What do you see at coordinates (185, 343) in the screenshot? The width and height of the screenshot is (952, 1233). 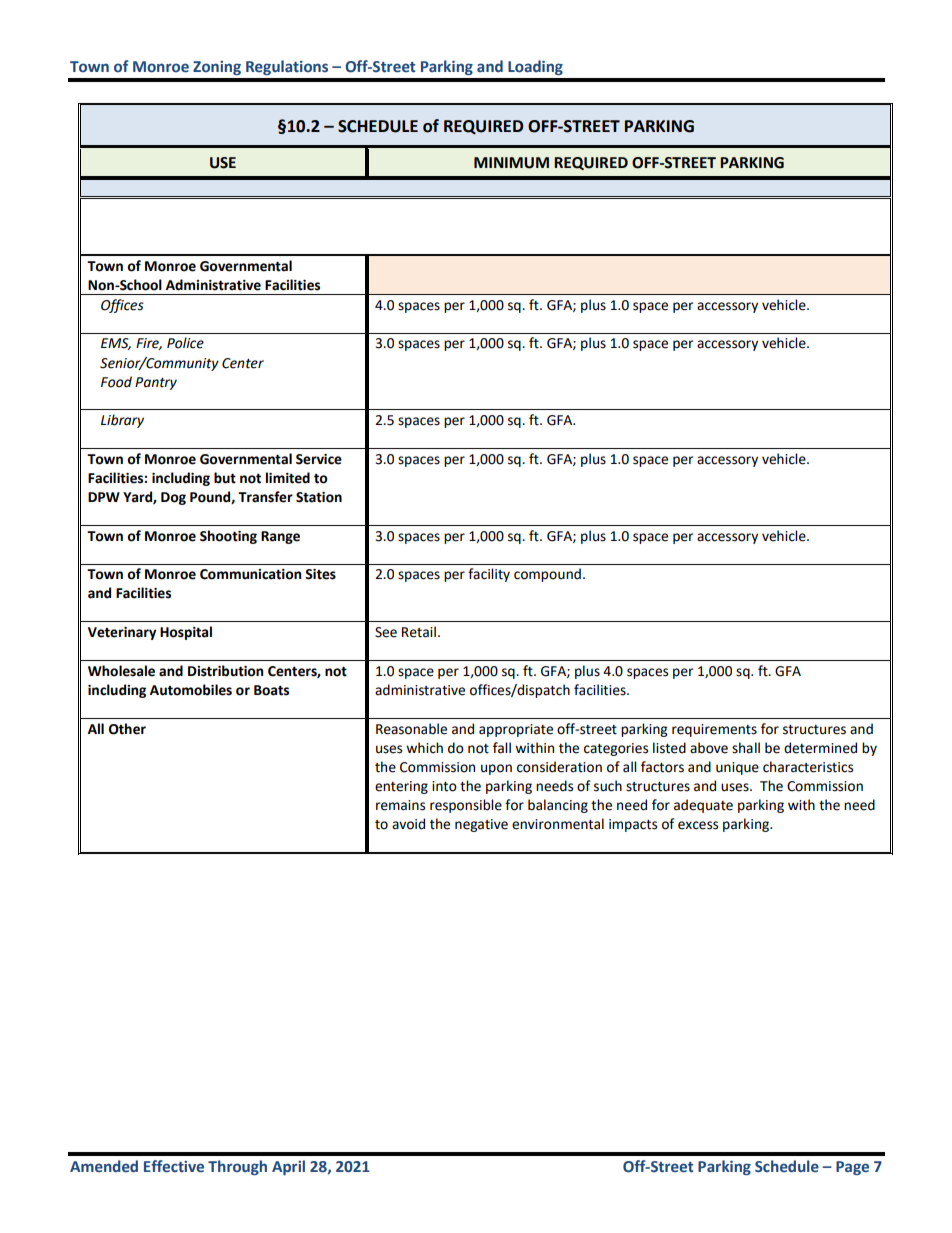 I see `Police` at bounding box center [185, 343].
